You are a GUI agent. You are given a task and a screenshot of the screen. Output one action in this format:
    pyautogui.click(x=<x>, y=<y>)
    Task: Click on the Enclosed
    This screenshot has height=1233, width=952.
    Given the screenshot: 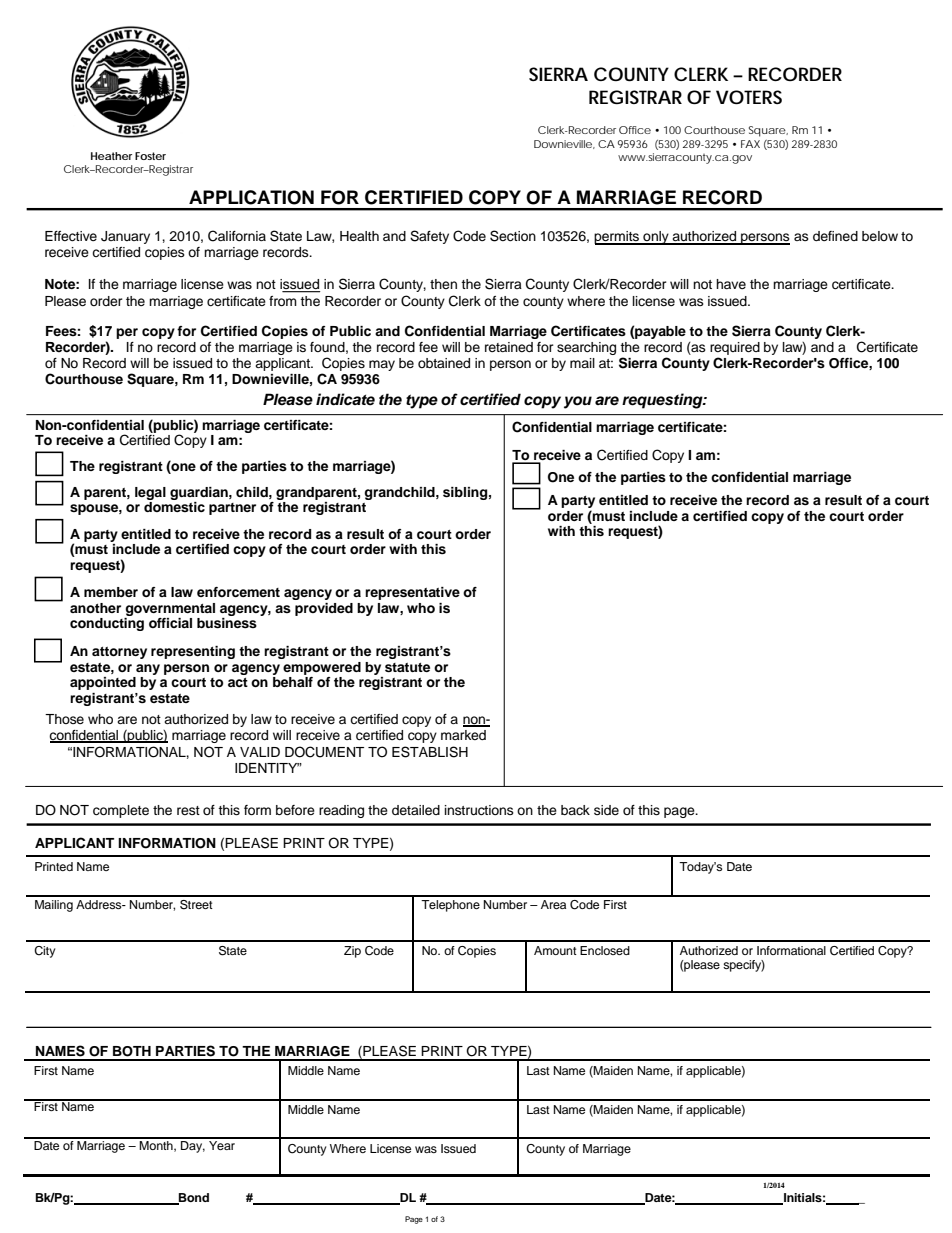 What is the action you would take?
    pyautogui.click(x=605, y=950)
